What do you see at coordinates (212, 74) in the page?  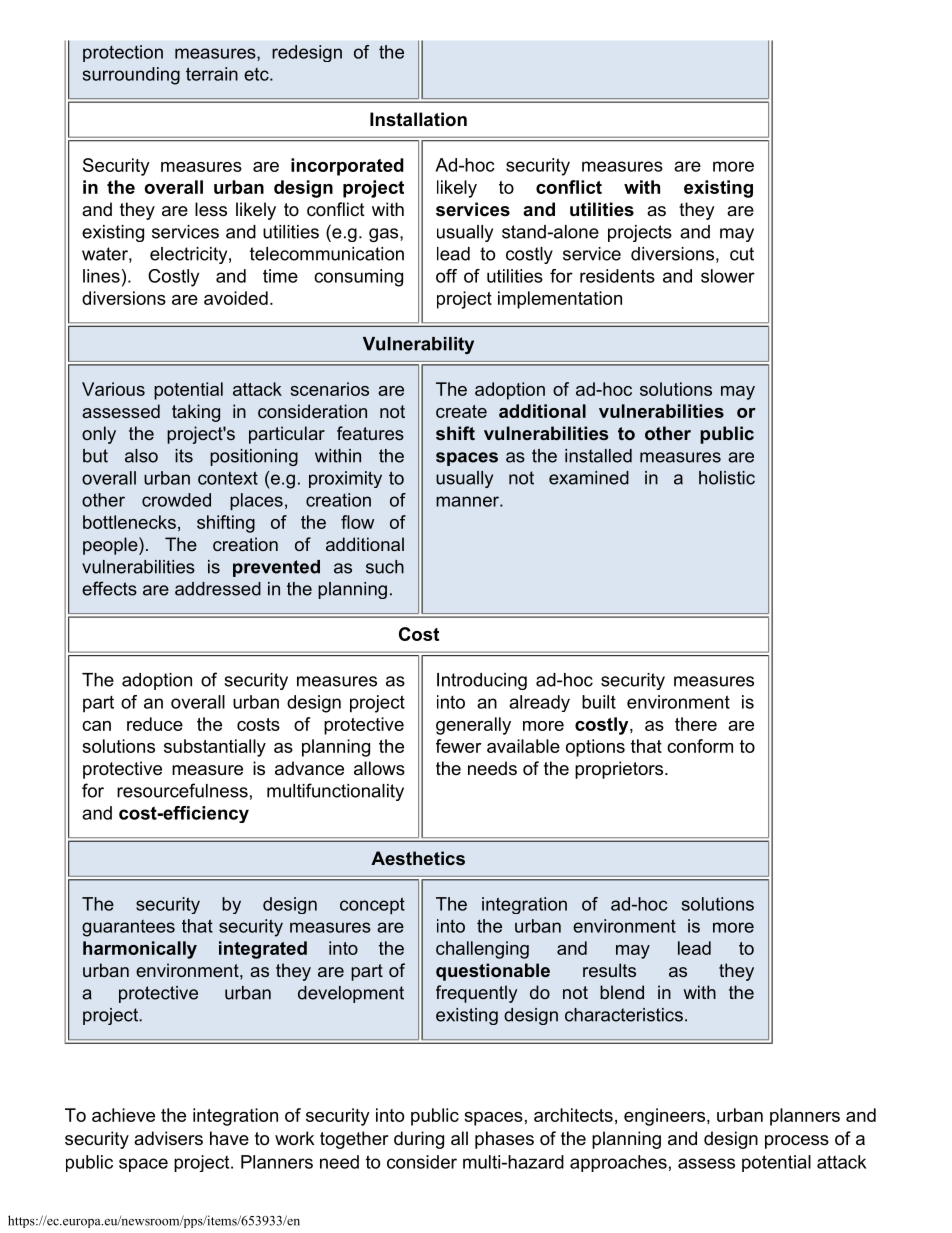 I see `terrain` at bounding box center [212, 74].
